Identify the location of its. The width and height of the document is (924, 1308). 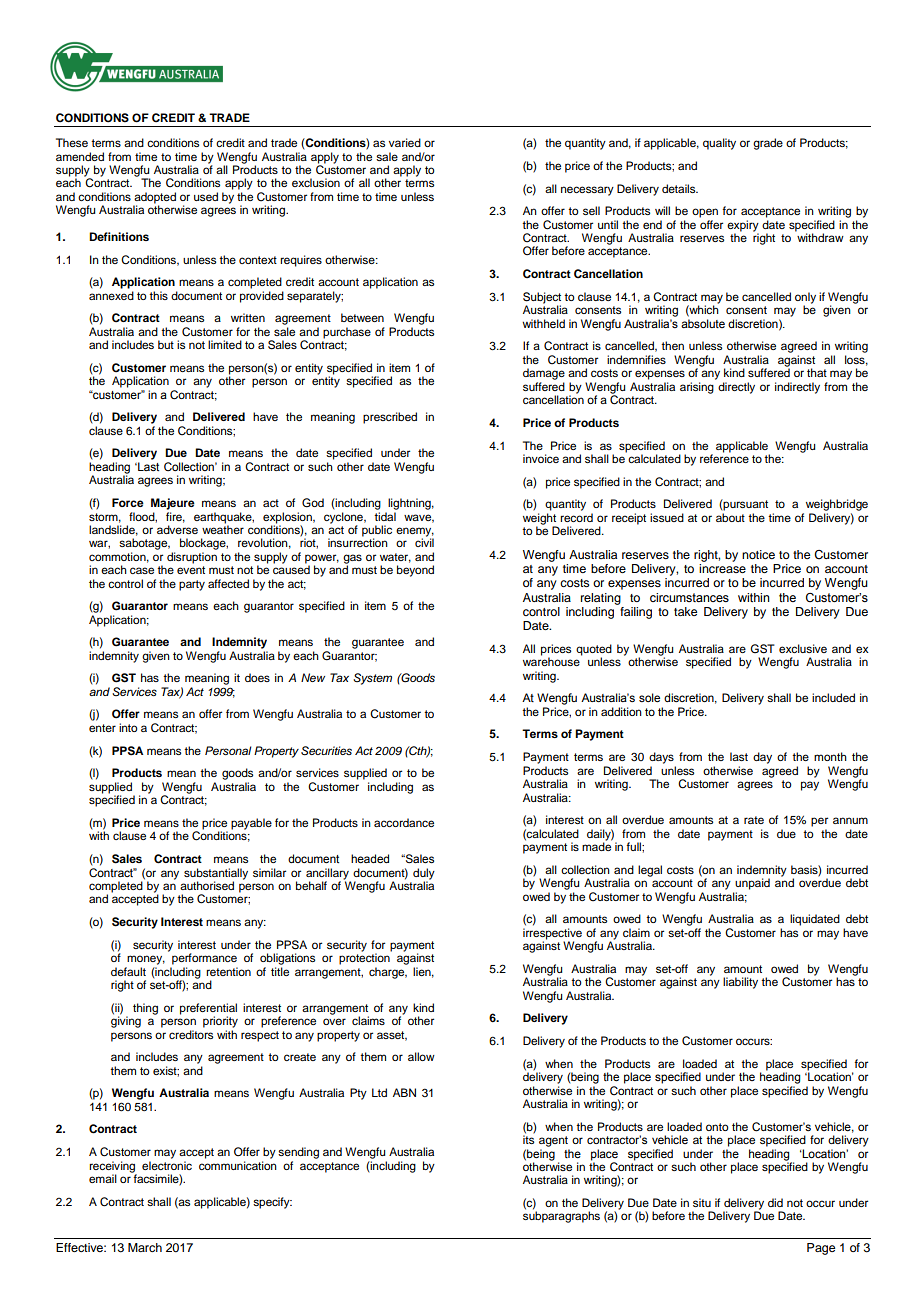
(528, 1138).
